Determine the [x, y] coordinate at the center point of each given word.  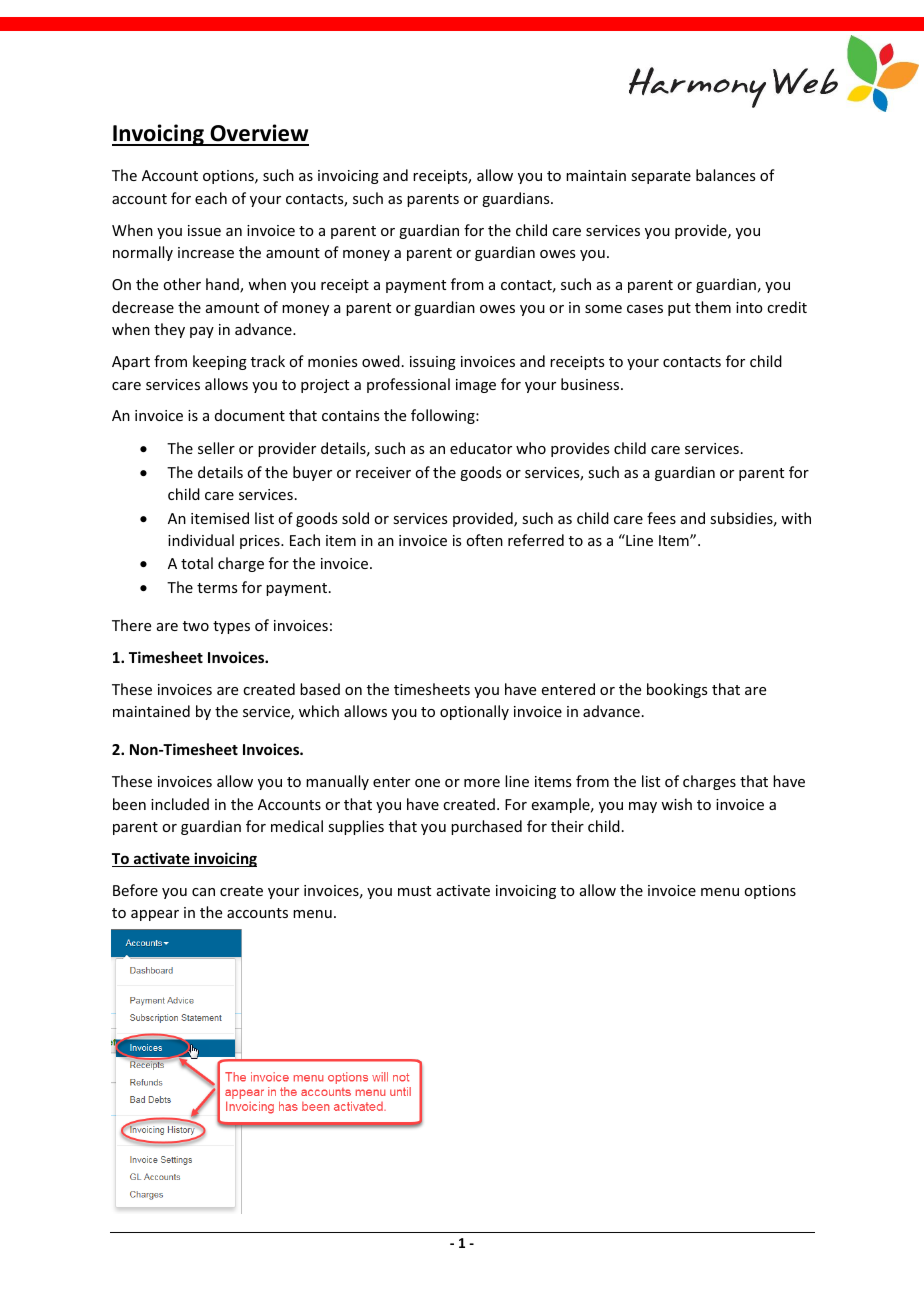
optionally [474, 712]
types [231, 627]
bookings [677, 690]
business [591, 384]
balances [725, 175]
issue [204, 230]
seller [216, 448]
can [203, 892]
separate [661, 177]
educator [481, 448]
